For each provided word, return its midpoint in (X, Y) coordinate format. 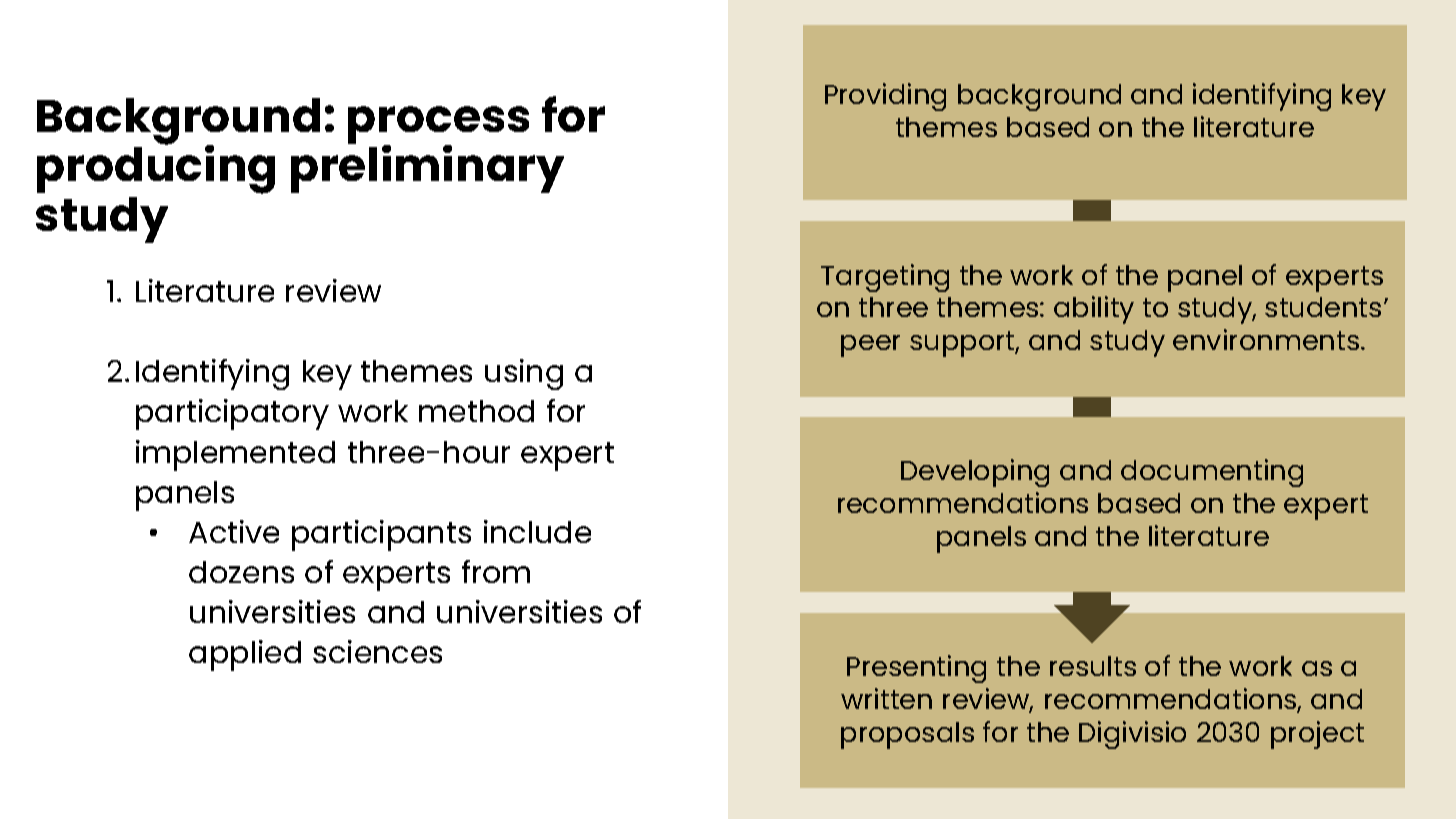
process (438, 126)
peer (870, 346)
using (524, 374)
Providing (885, 97)
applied (245, 655)
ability (1094, 310)
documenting (1212, 473)
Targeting (885, 278)
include (537, 531)
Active (234, 531)
